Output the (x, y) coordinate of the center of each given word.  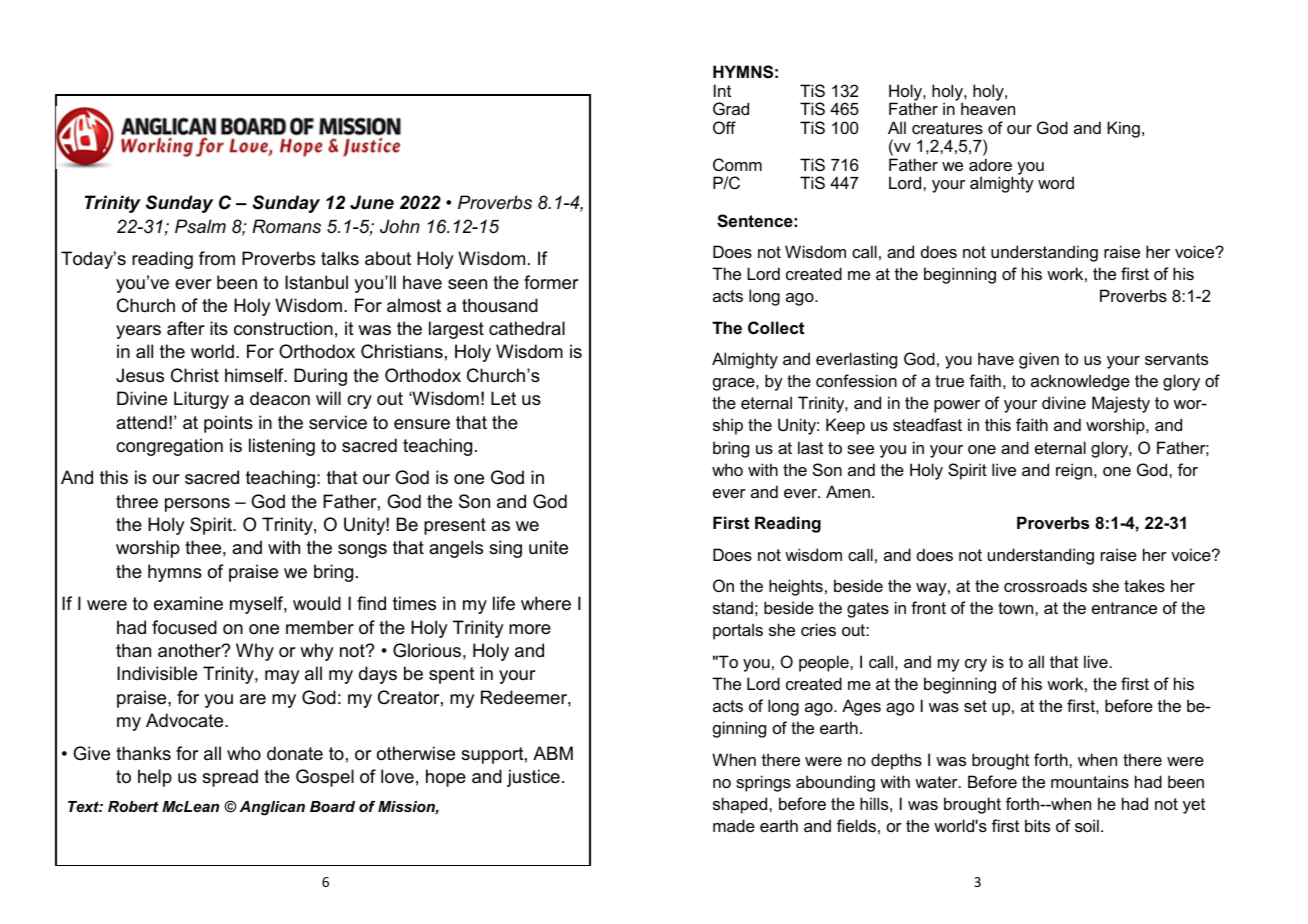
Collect (776, 327)
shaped (741, 805)
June (372, 202)
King (1123, 129)
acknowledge (1080, 382)
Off (724, 127)
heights (796, 587)
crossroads (1045, 585)
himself (255, 375)
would (317, 603)
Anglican (272, 808)
